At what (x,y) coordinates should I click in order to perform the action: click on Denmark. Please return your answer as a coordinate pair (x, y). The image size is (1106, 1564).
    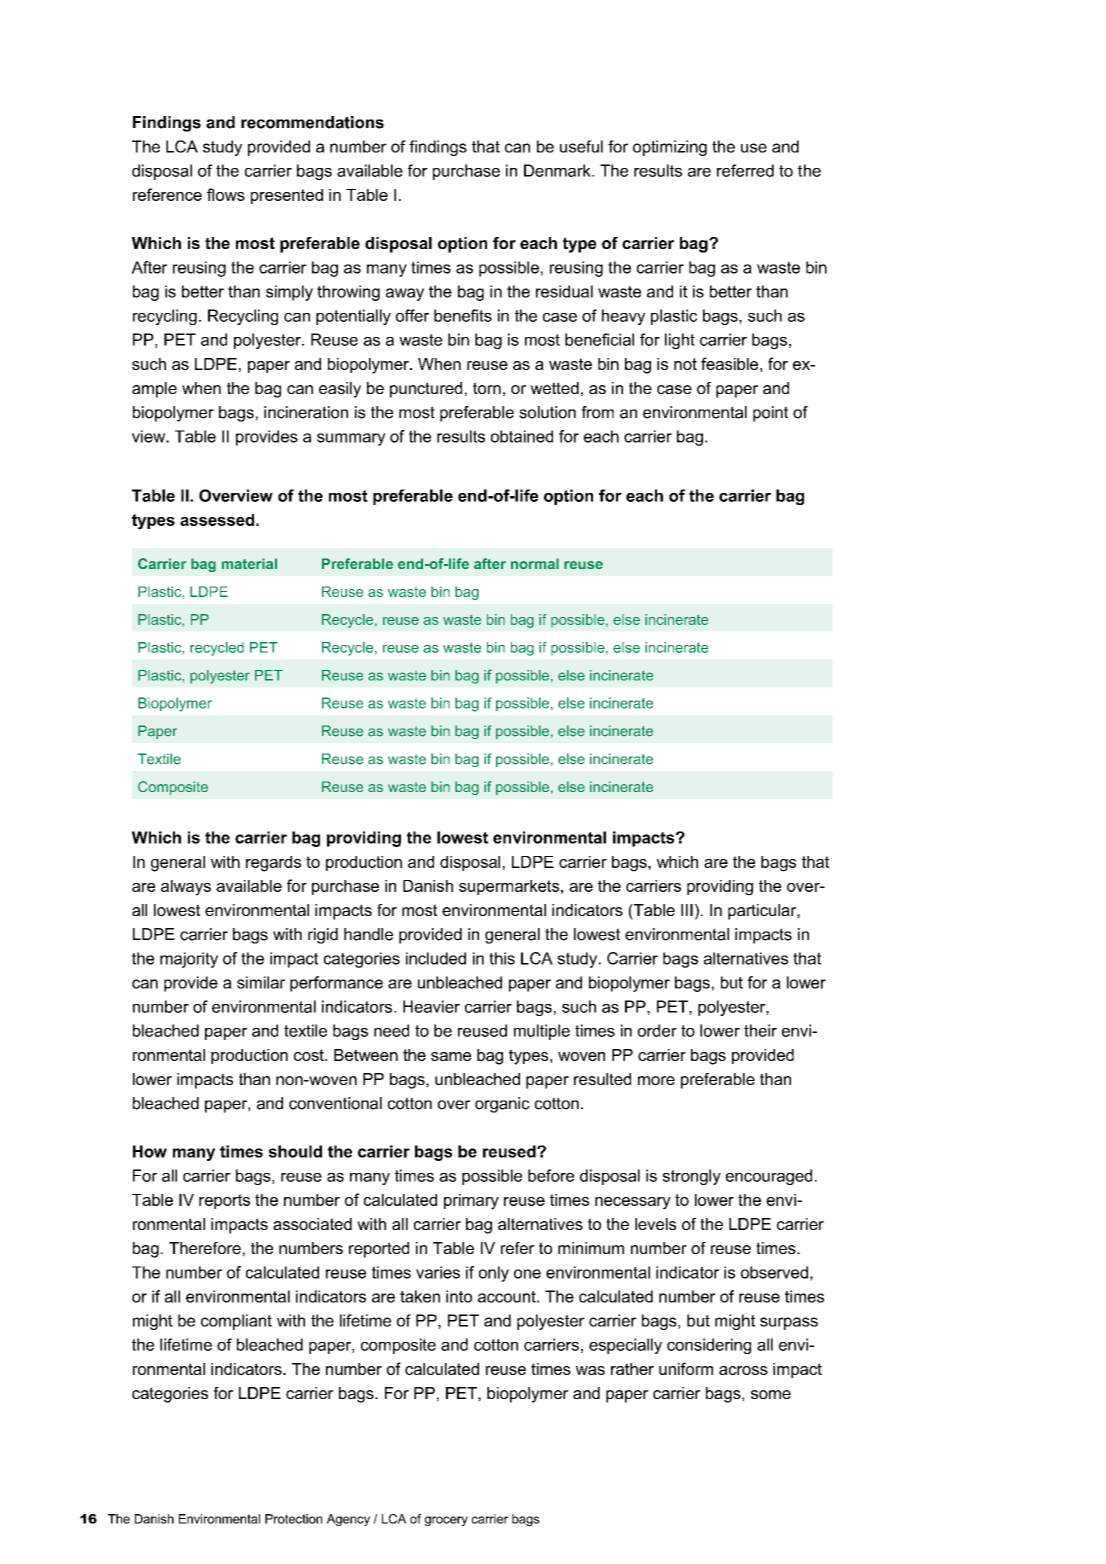
    Looking at the image, I should click on (558, 170).
